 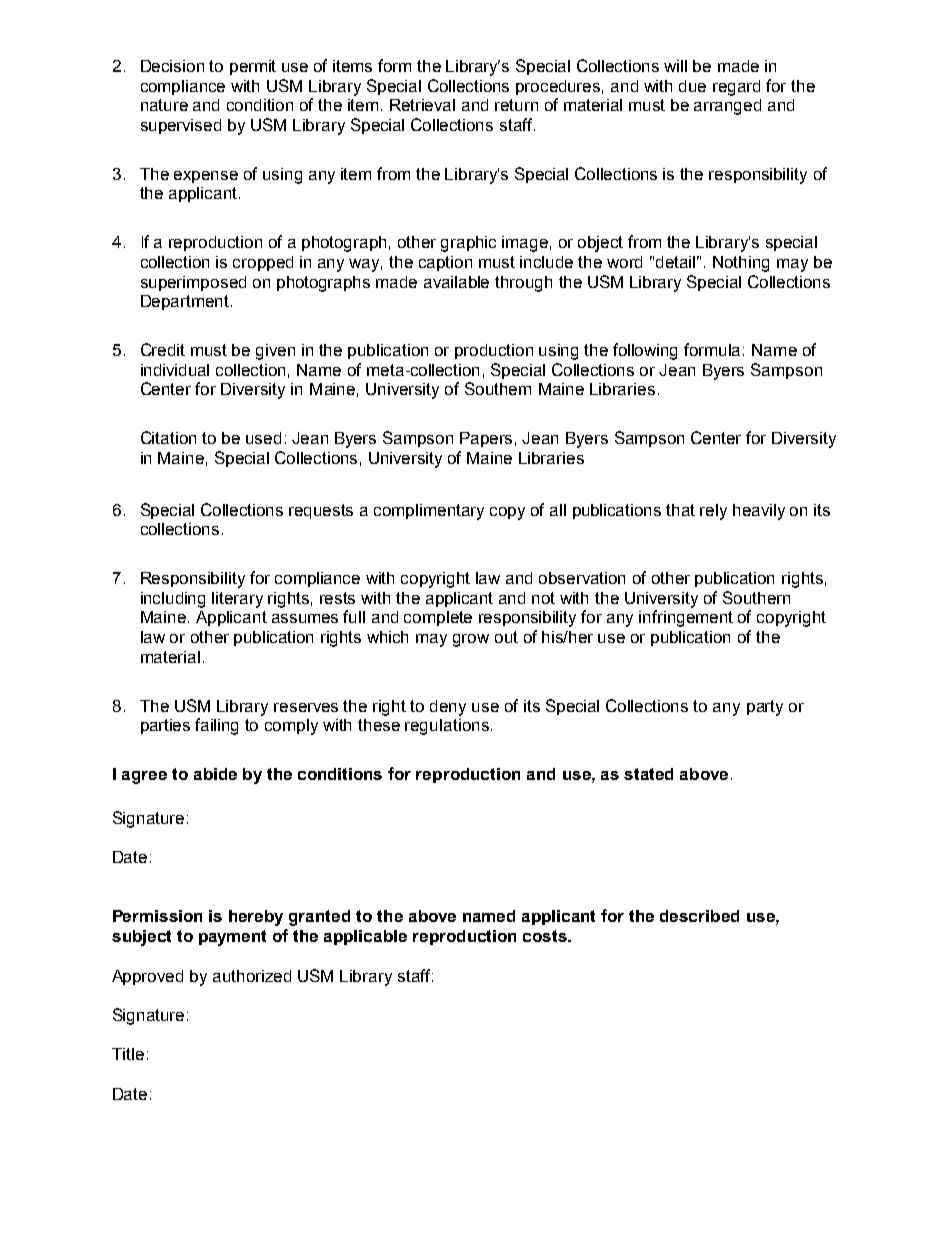 What do you see at coordinates (447, 727) in the document?
I see `regulations` at bounding box center [447, 727].
